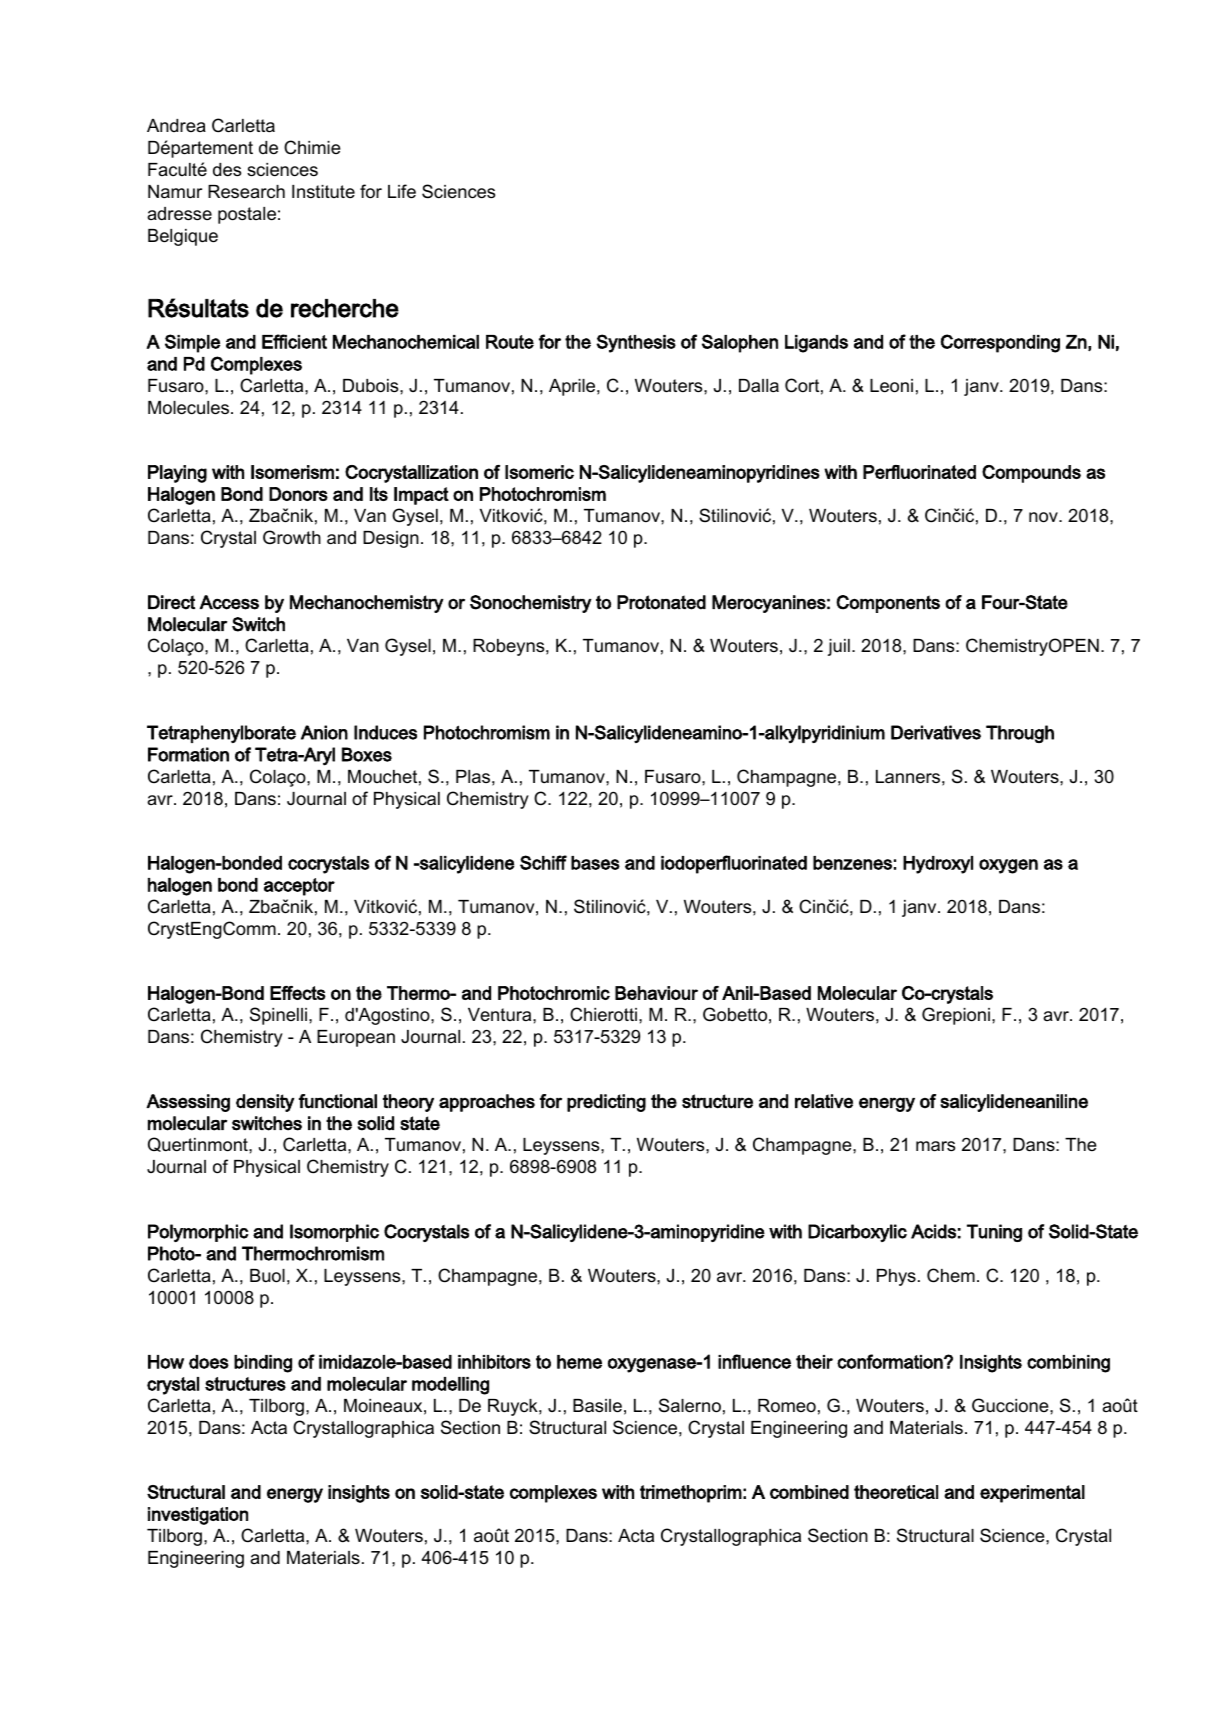 The image size is (1215, 1719). Describe the element at coordinates (595, 863) in the image. I see `bases` at that location.
